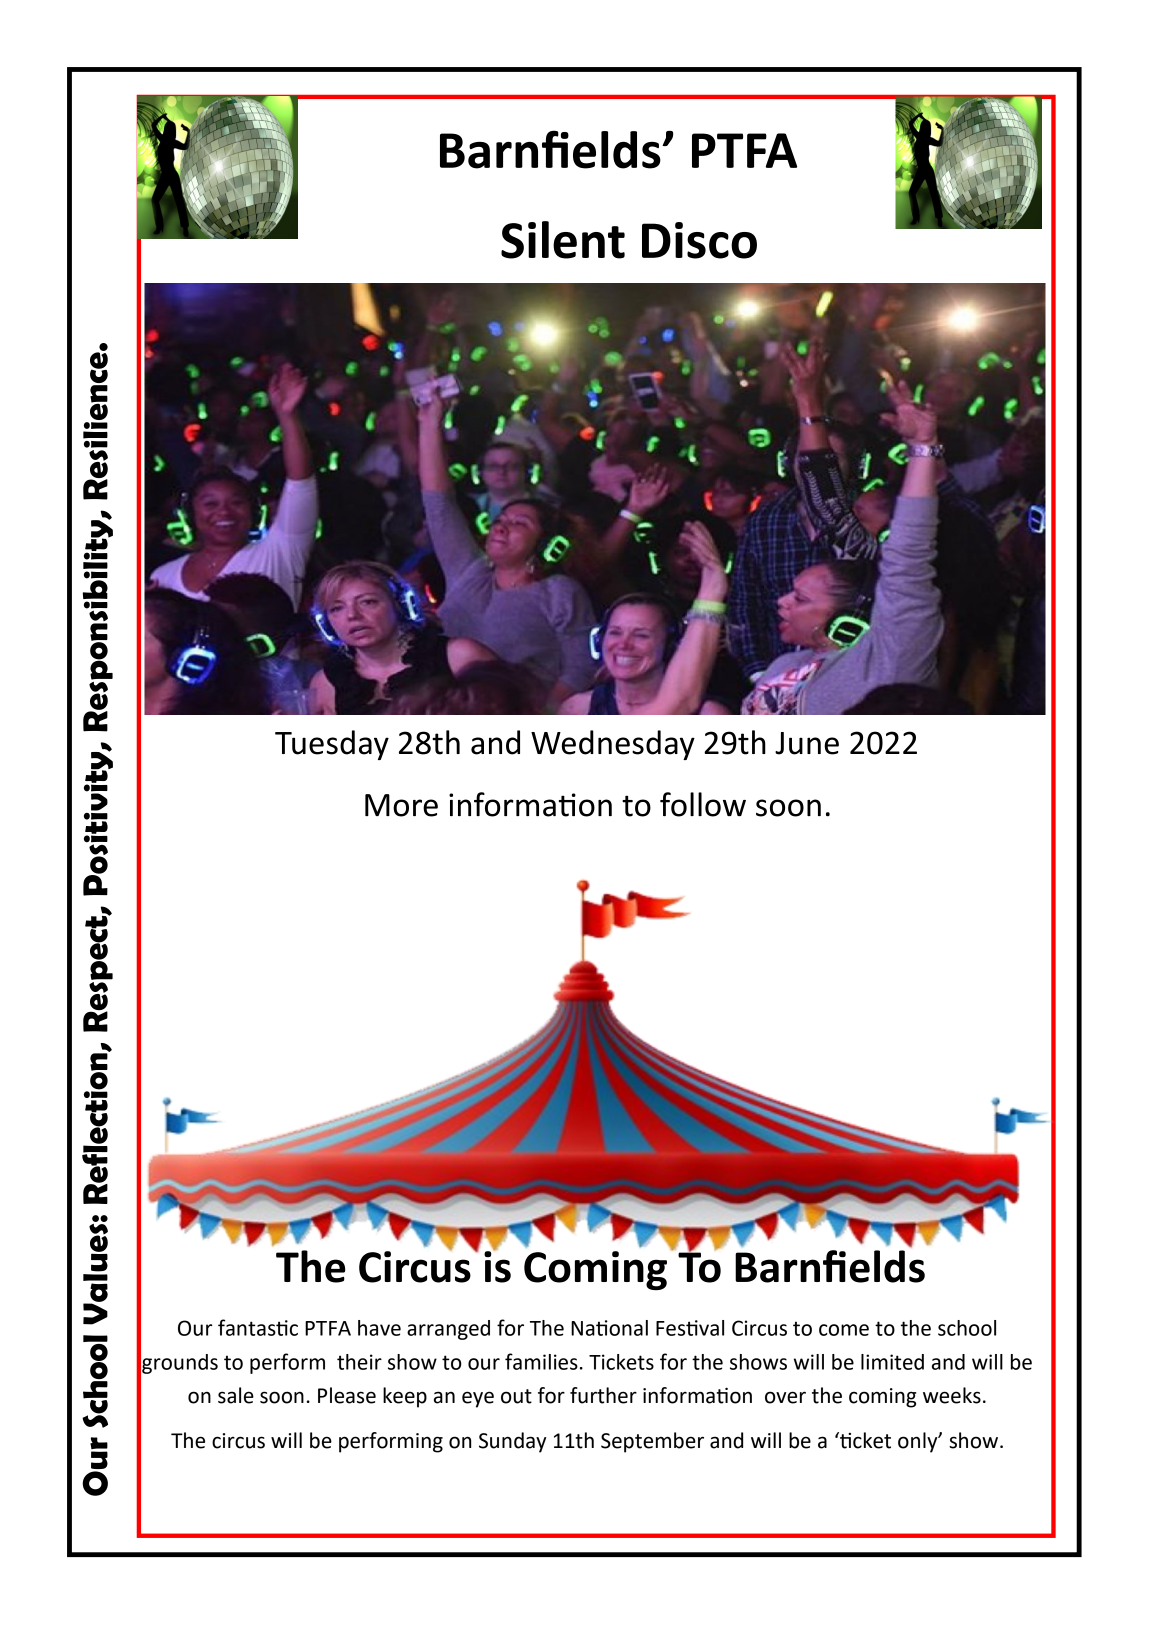 This page has width=1149, height=1625. I want to click on Tuesday, so click(332, 745).
